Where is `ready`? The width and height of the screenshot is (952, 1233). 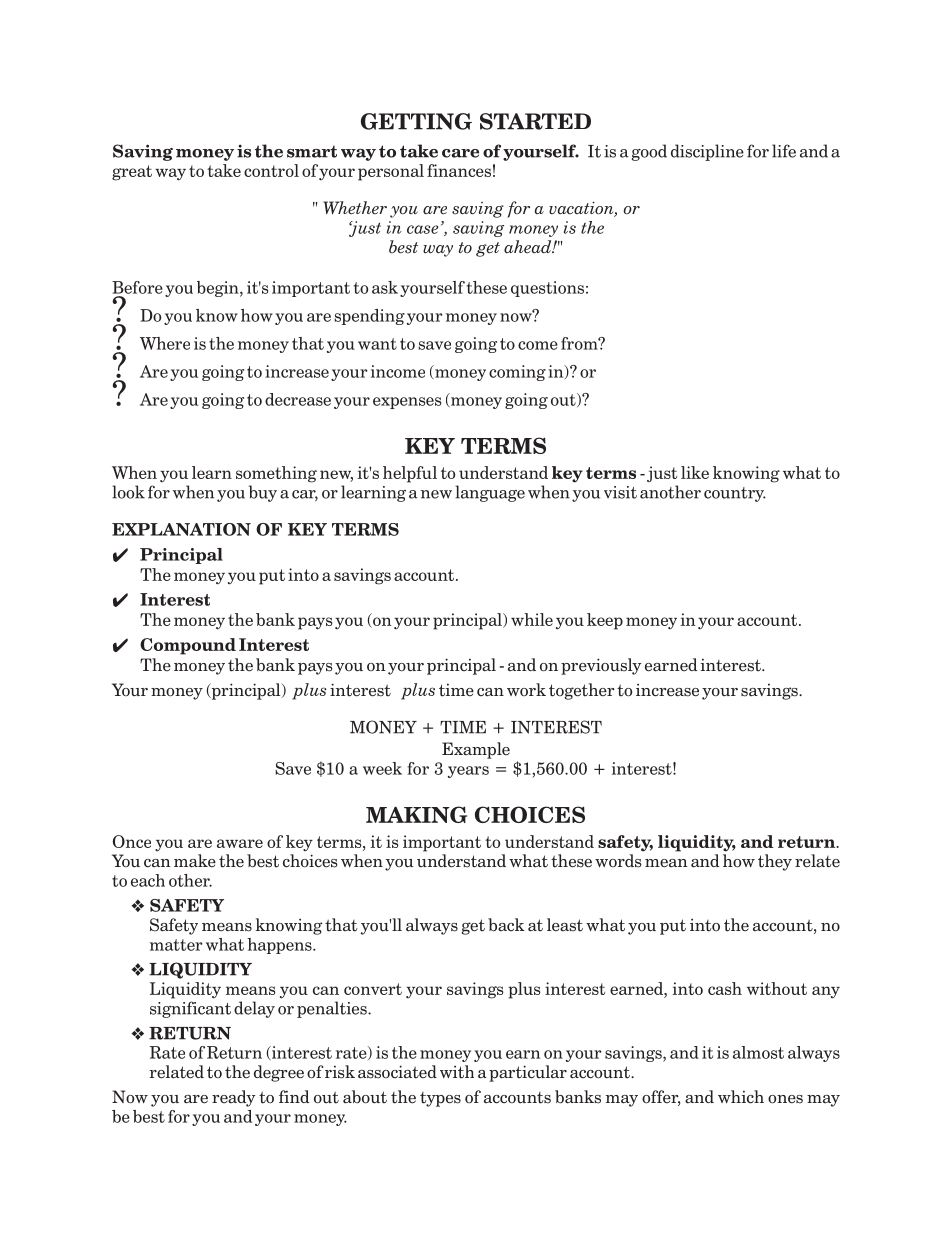 ready is located at coordinates (233, 1098).
